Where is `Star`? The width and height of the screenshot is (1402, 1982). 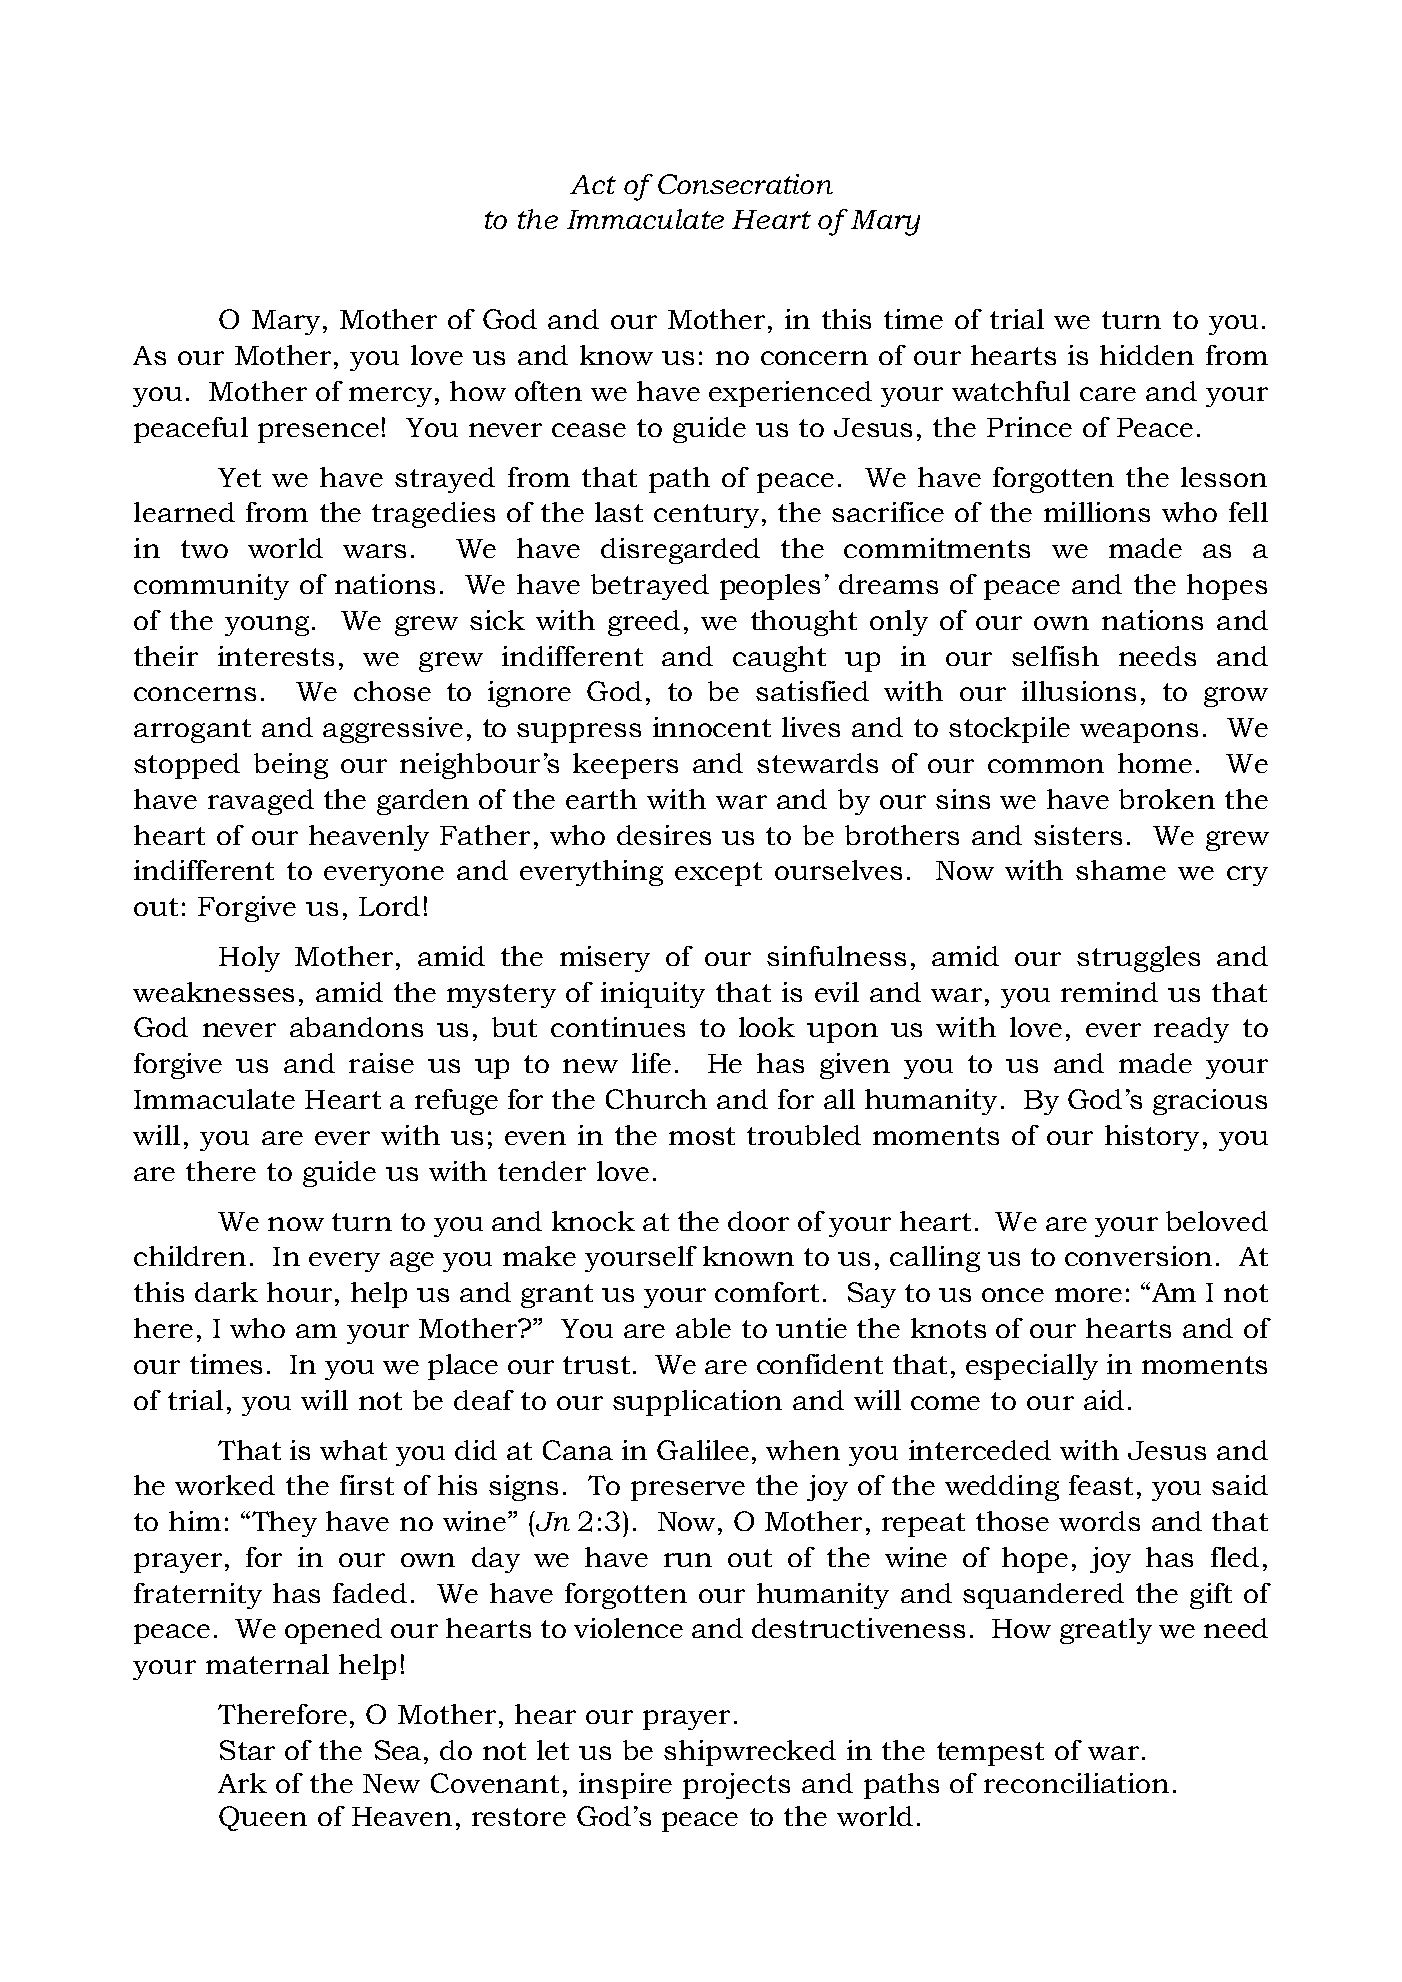 Star is located at coordinates (247, 1750).
